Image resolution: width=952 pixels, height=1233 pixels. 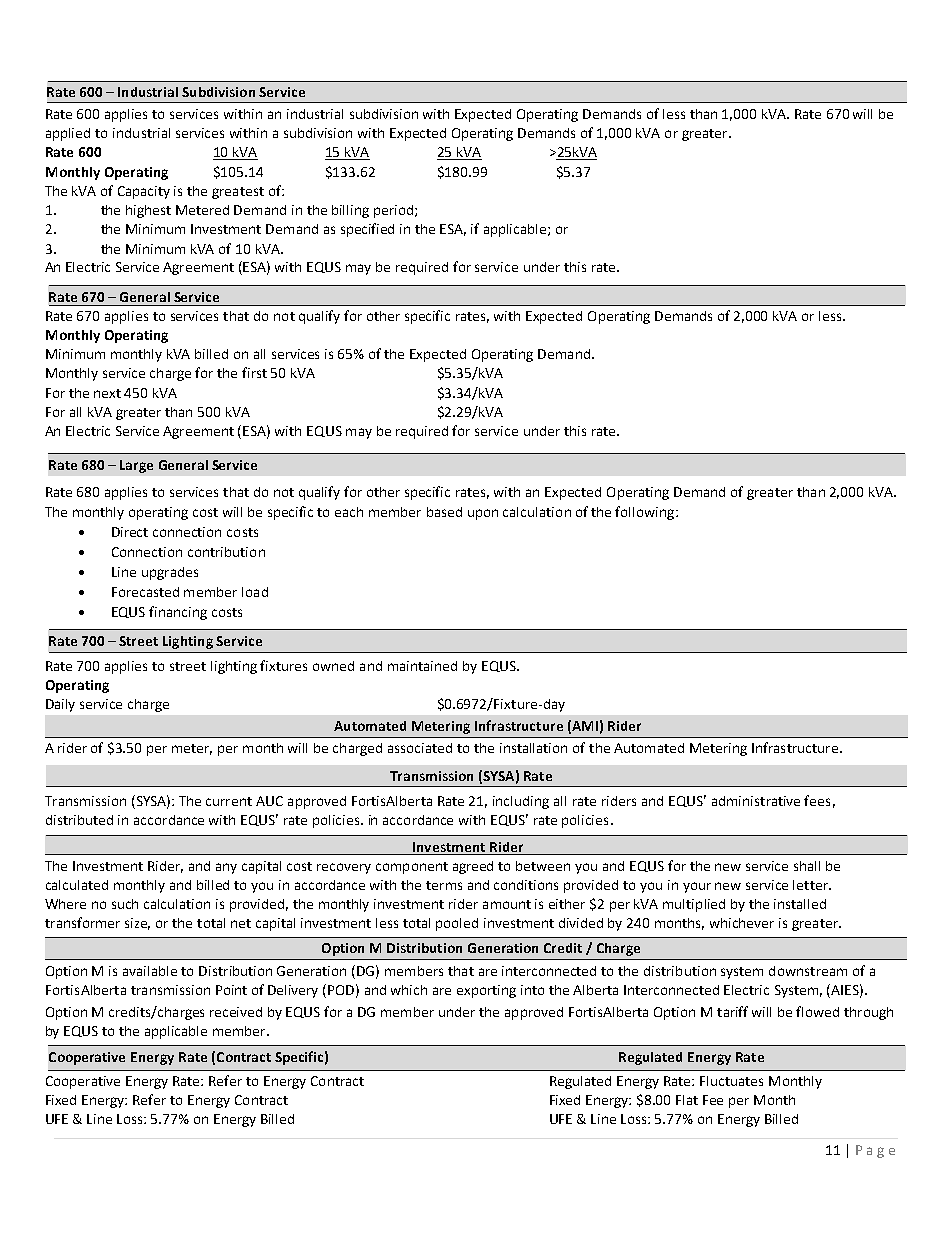 What do you see at coordinates (756, 801) in the screenshot?
I see `administrative` at bounding box center [756, 801].
